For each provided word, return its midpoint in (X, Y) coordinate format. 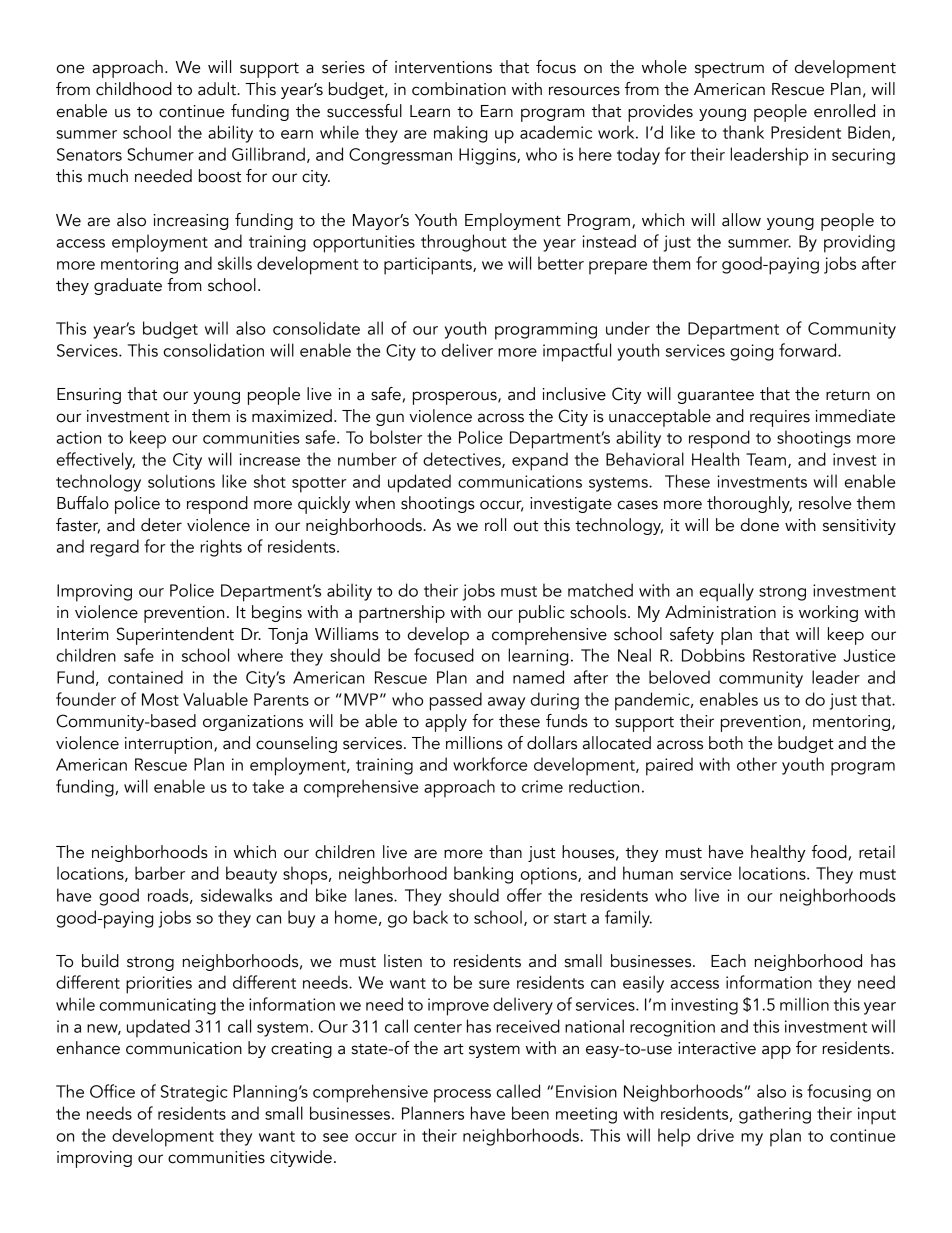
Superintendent (175, 636)
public (541, 614)
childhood (134, 89)
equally (727, 592)
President (806, 132)
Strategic (194, 1093)
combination (459, 89)
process (462, 1096)
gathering (775, 1115)
